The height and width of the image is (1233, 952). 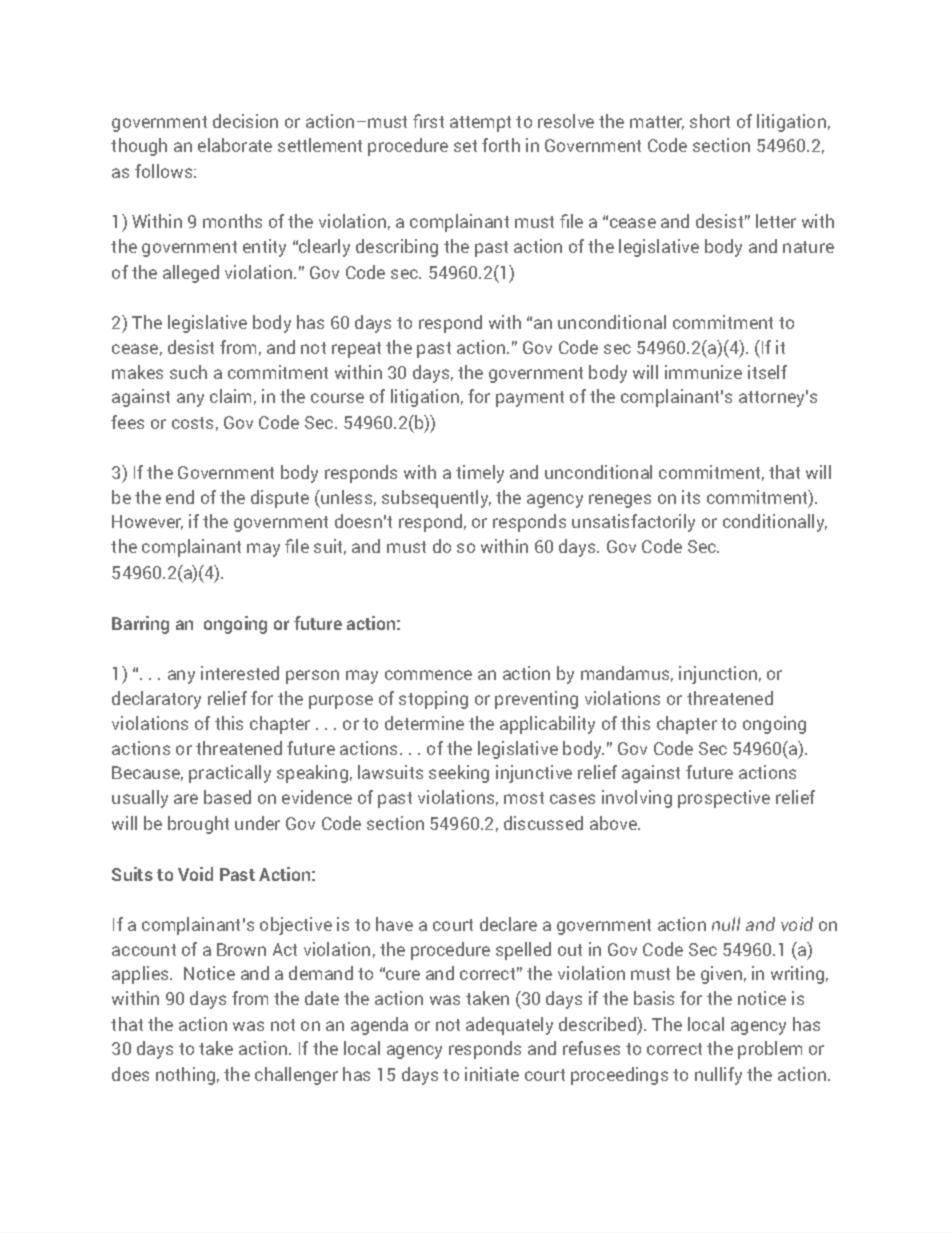 What do you see at coordinates (703, 372) in the image?
I see `immunize` at bounding box center [703, 372].
